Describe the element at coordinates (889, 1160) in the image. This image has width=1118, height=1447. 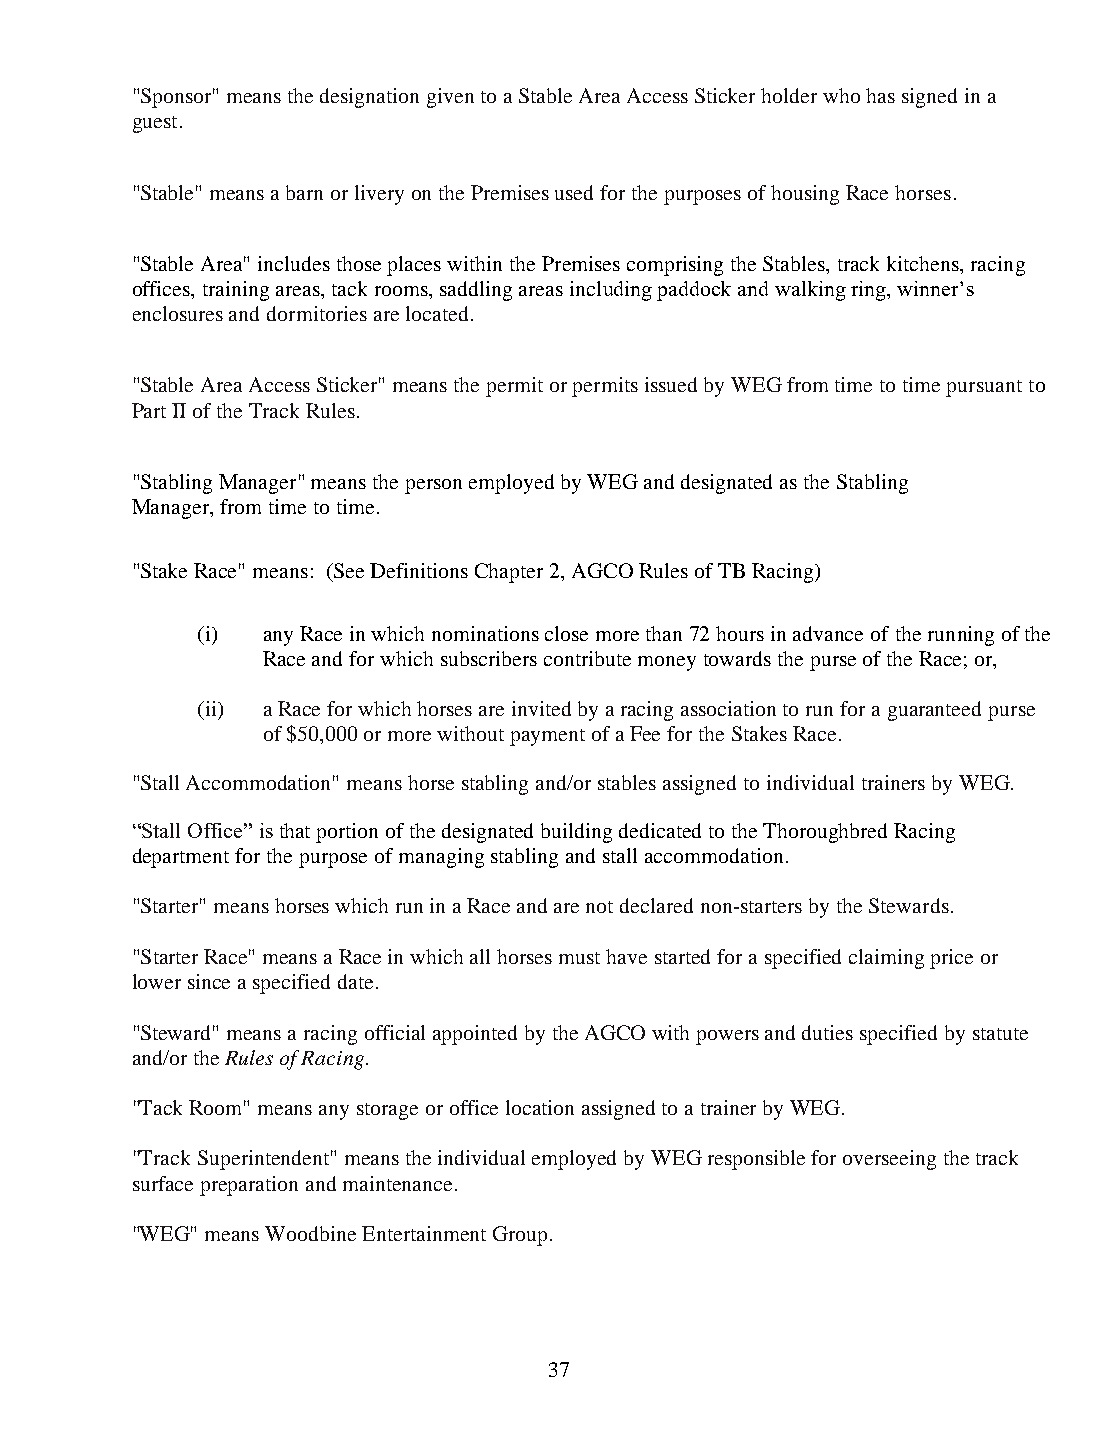
I see `overseeing` at that location.
